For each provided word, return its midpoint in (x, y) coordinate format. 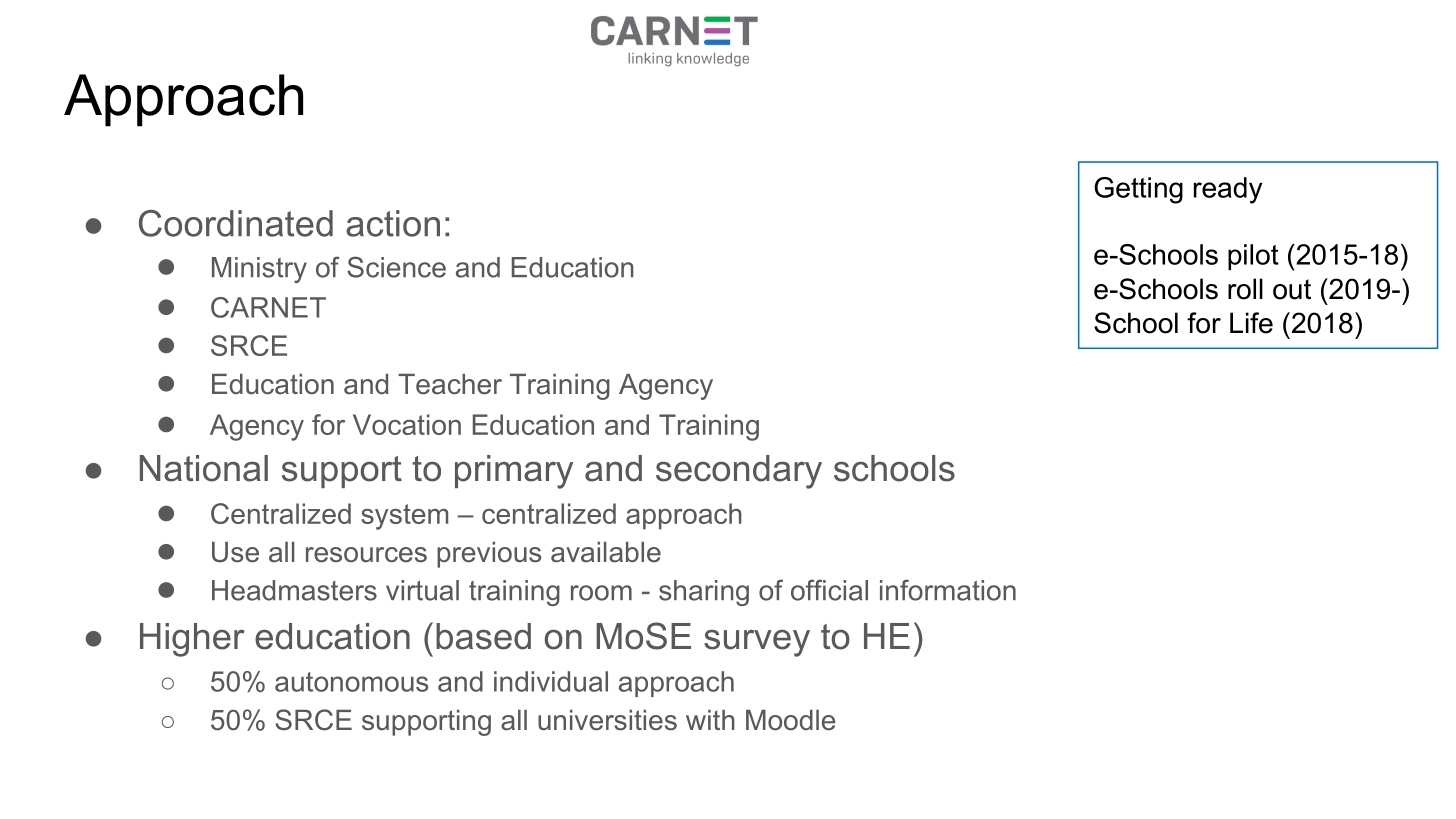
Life (1251, 323)
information (948, 590)
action (393, 223)
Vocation (407, 424)
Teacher (450, 384)
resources (366, 555)
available (606, 552)
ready (1228, 190)
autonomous (351, 682)
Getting (1138, 190)
